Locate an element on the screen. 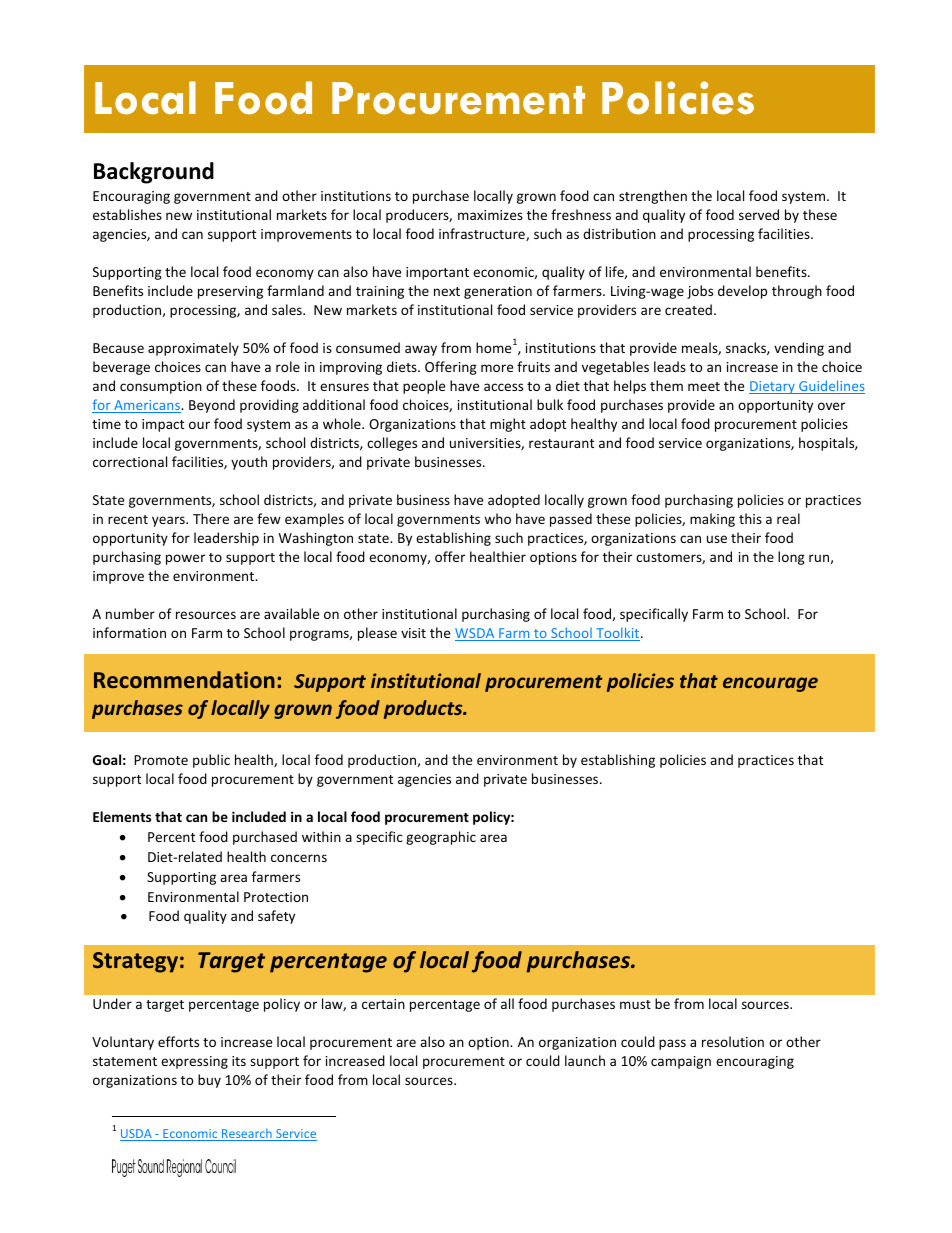 The width and height of the screenshot is (952, 1233). buy is located at coordinates (209, 1081).
